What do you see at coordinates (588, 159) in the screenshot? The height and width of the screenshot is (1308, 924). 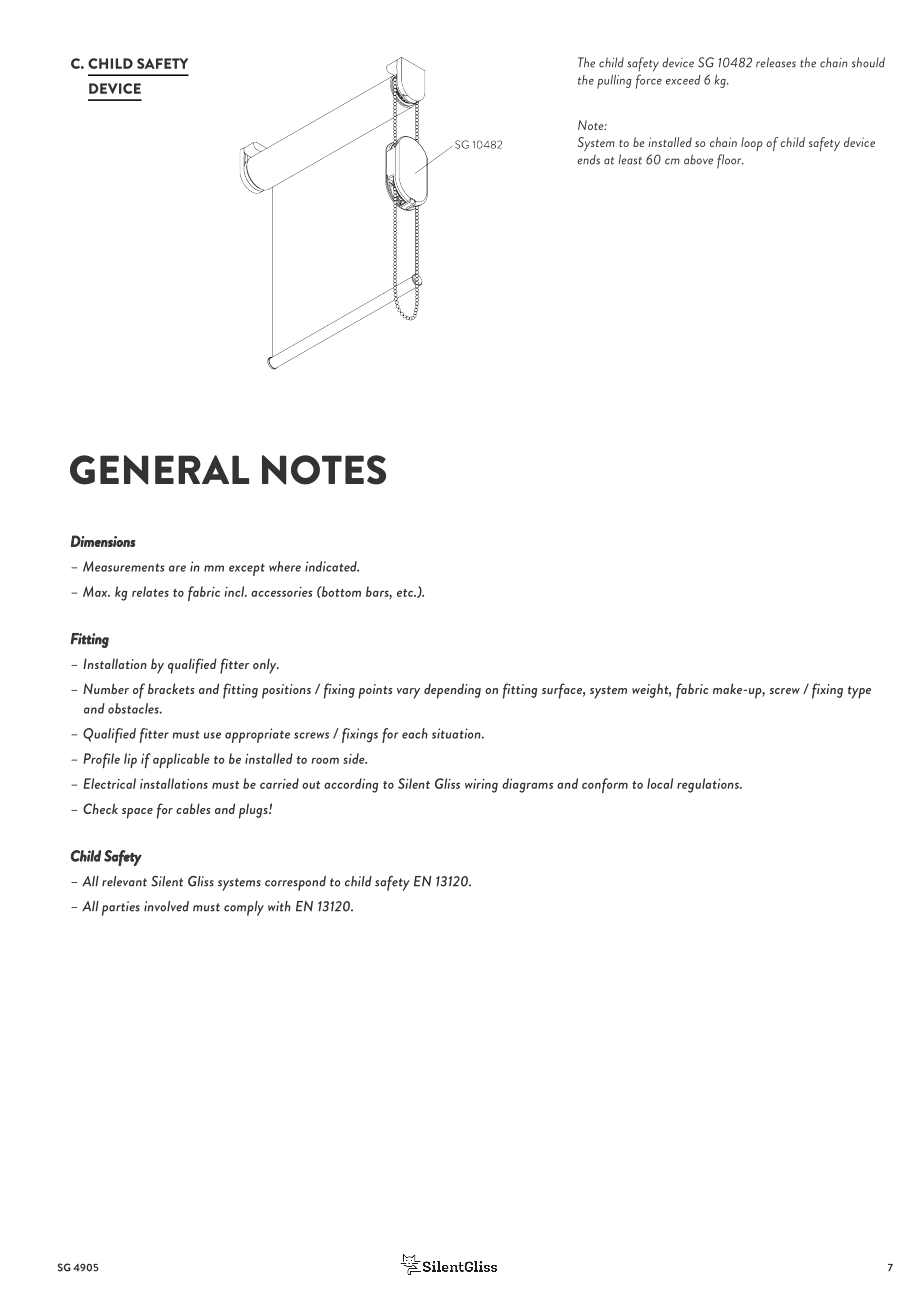 I see `ends` at bounding box center [588, 159].
